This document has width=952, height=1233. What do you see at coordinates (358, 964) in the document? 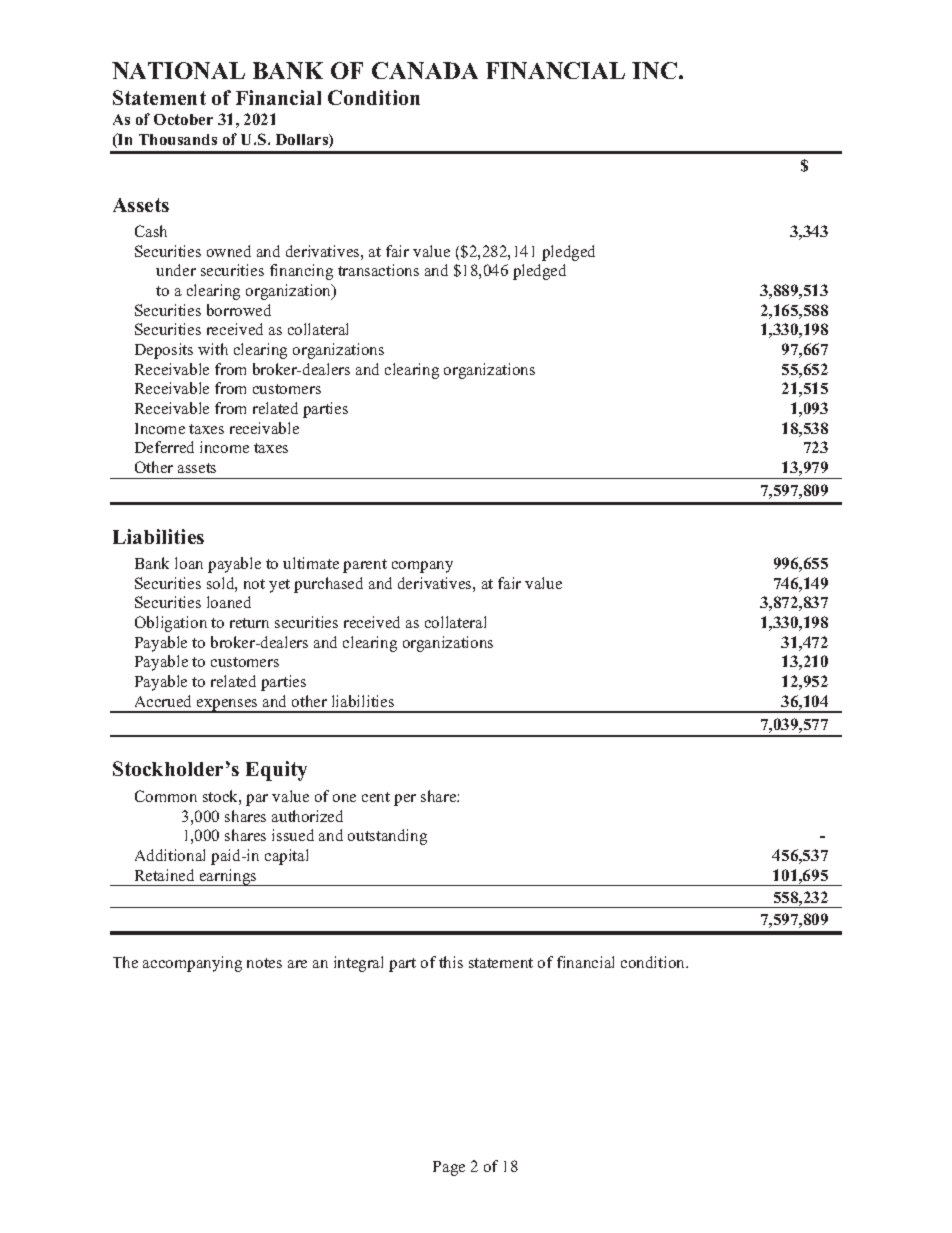
I see `integral` at bounding box center [358, 964].
